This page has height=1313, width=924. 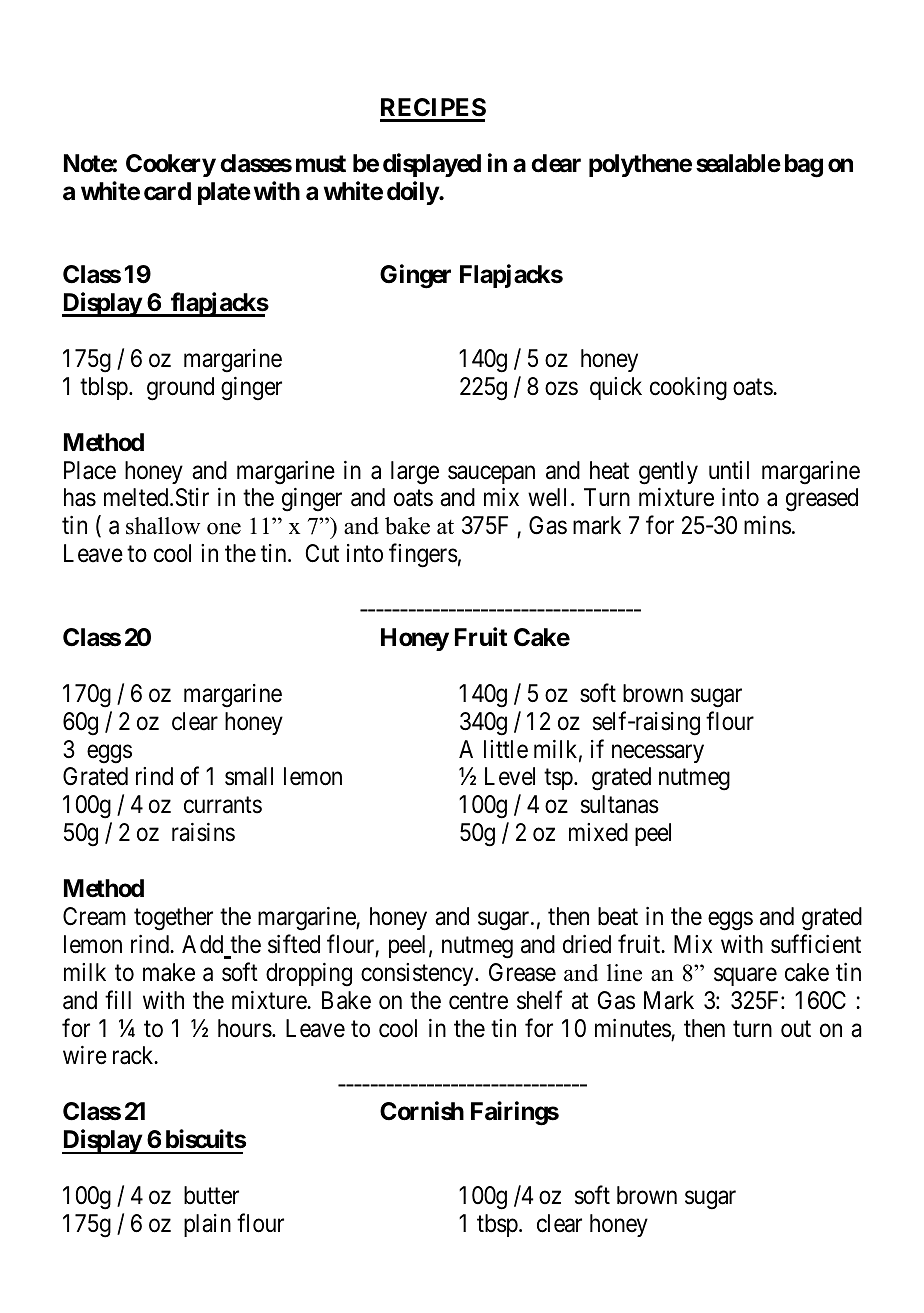 What do you see at coordinates (418, 974) in the page?
I see `consistency` at bounding box center [418, 974].
